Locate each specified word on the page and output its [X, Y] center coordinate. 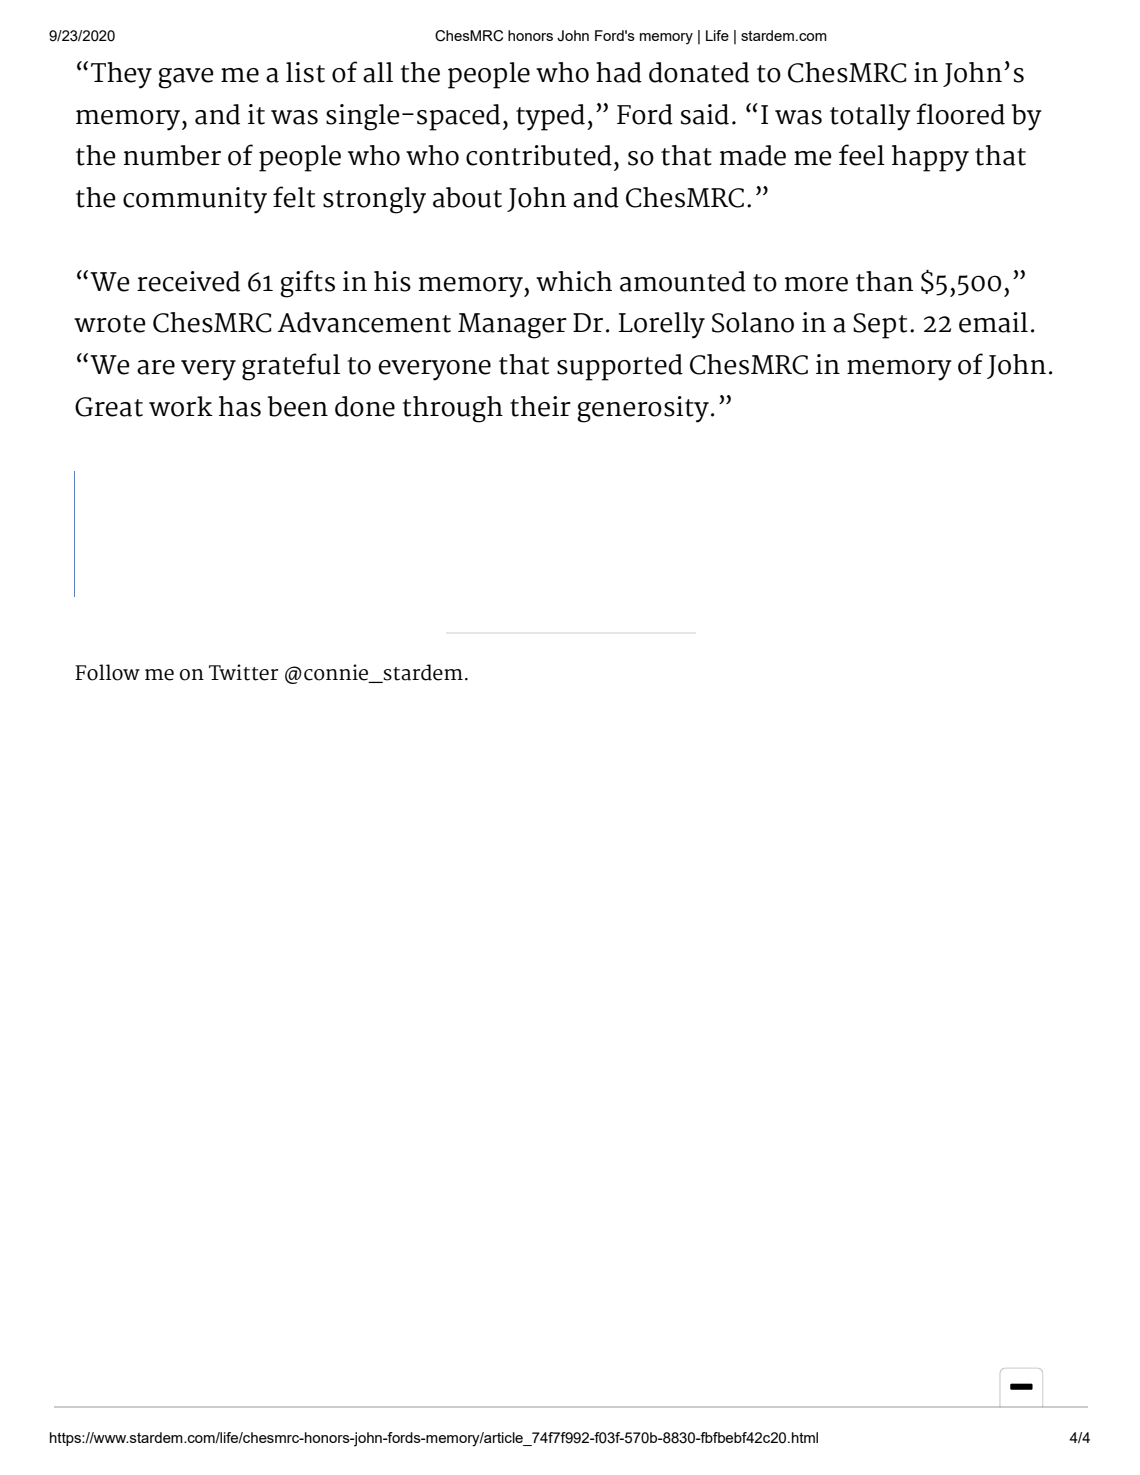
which [574, 281]
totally [870, 117]
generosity [643, 409]
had [619, 72]
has [240, 406]
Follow [107, 672]
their [540, 406]
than [884, 281]
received [188, 281]
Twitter [243, 672]
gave [186, 78]
